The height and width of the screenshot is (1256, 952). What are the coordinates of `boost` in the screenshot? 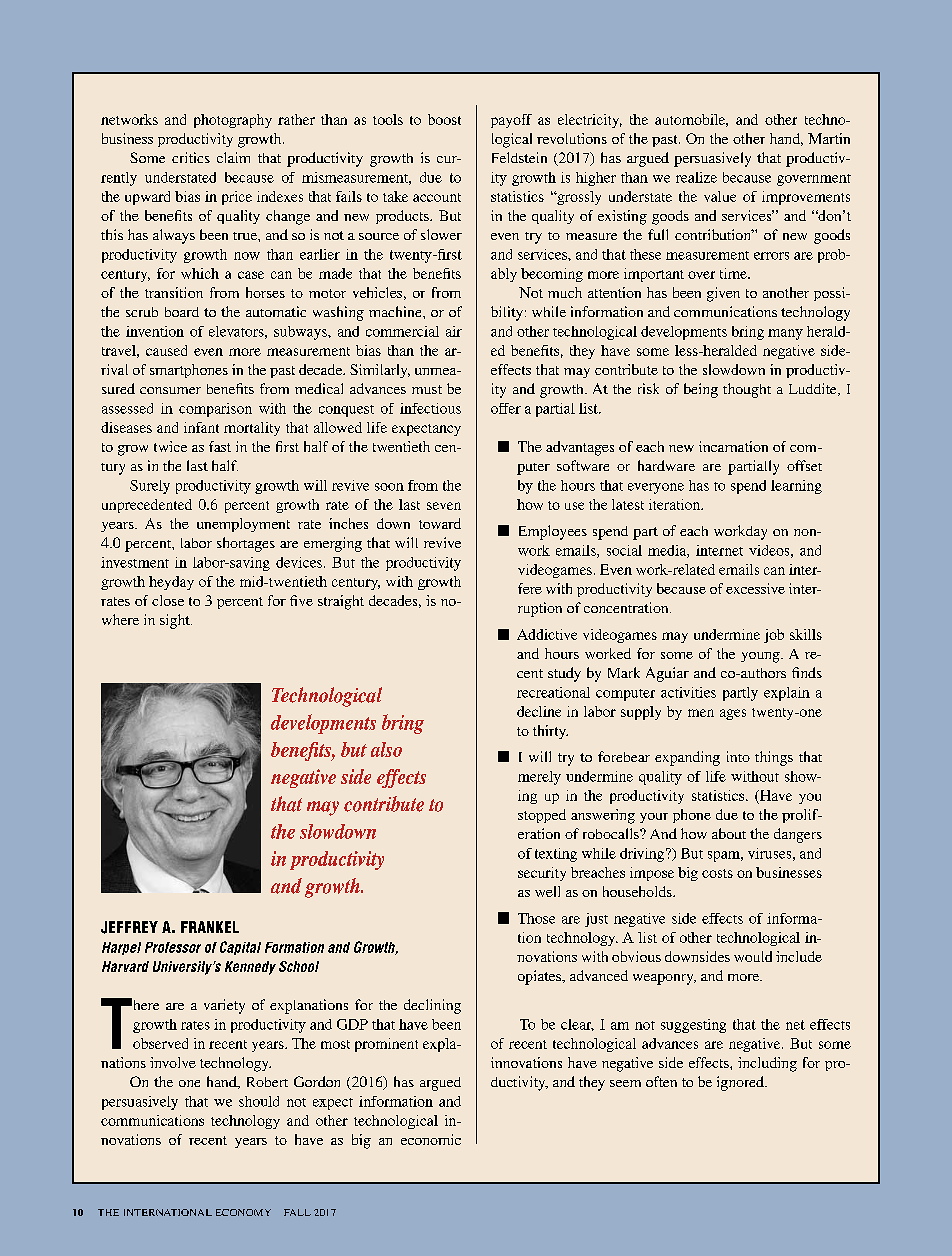 It's located at (444, 119).
